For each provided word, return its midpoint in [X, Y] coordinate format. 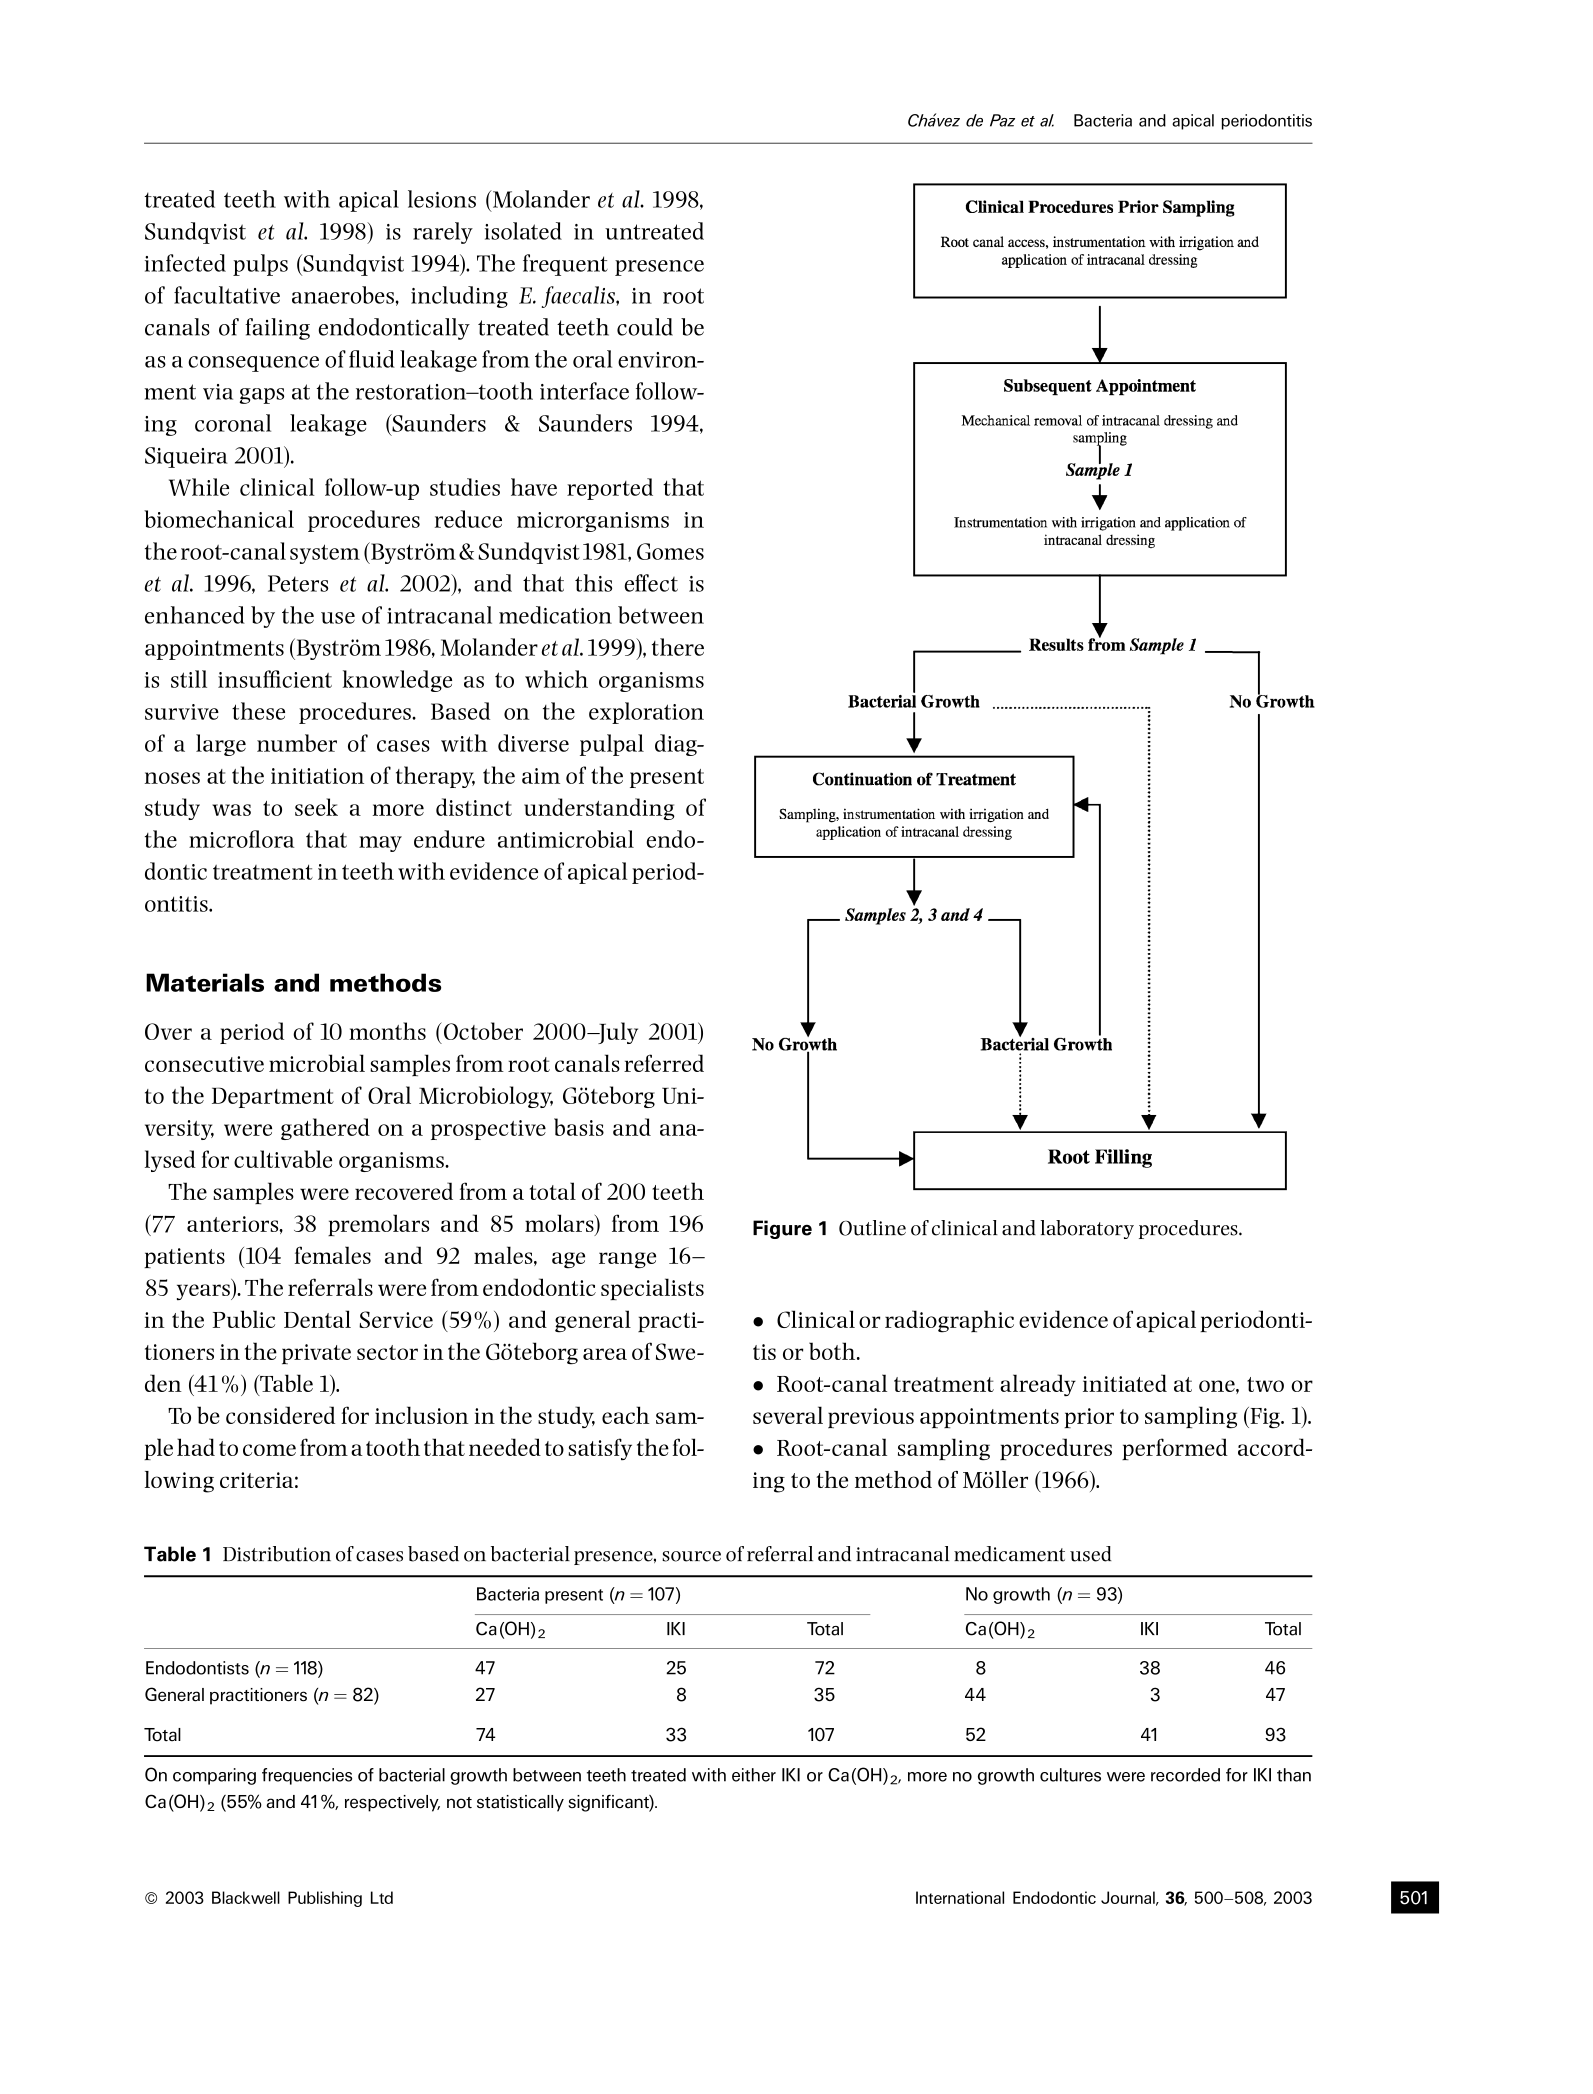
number [297, 743]
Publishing [325, 1899]
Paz [1002, 120]
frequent [565, 265]
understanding [599, 809]
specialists [652, 1289]
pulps [260, 265]
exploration [646, 713]
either [754, 1775]
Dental [317, 1319]
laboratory [1087, 1229]
